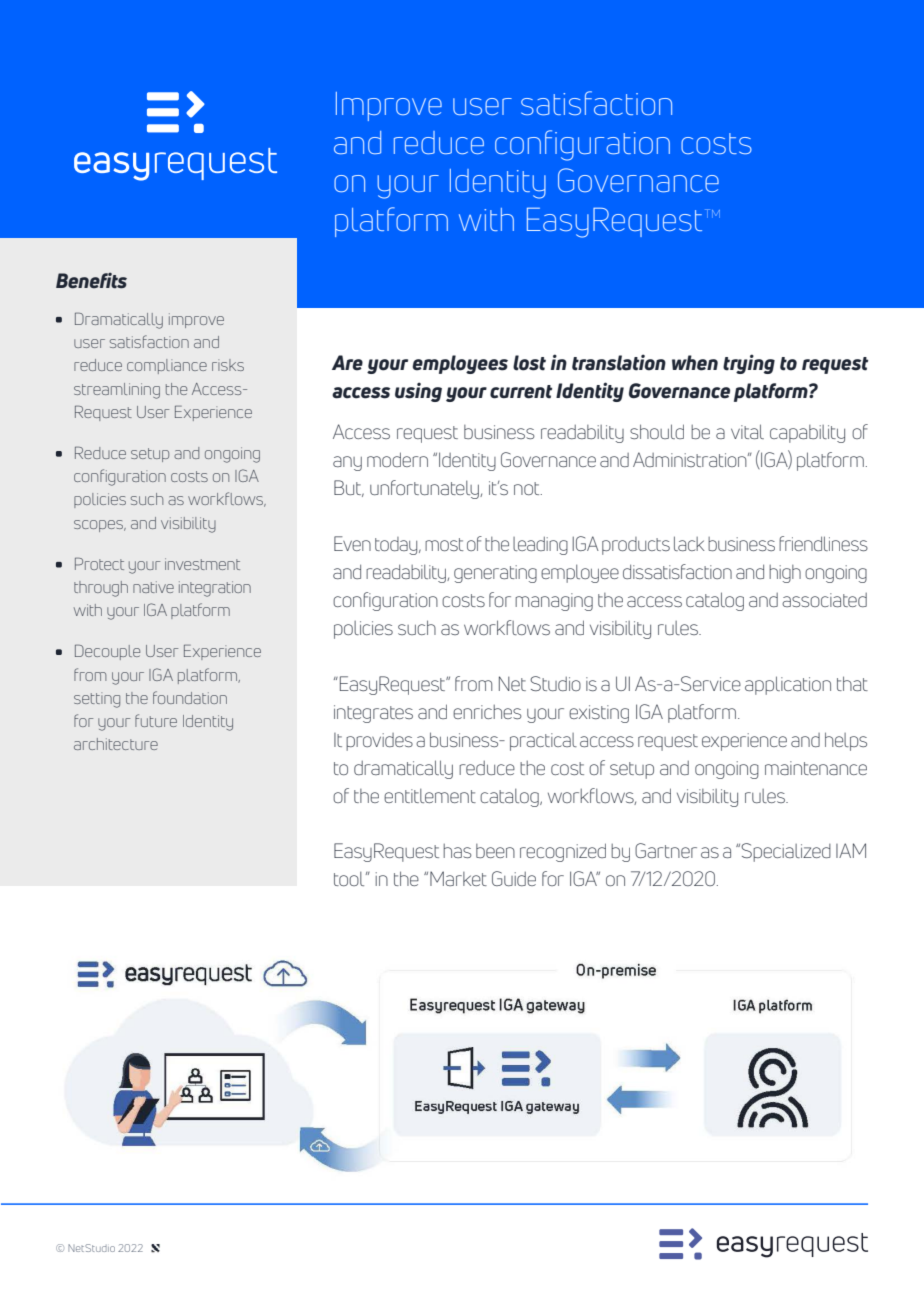 Image resolution: width=924 pixels, height=1308 pixels. What do you see at coordinates (749, 364) in the screenshot?
I see `trying` at bounding box center [749, 364].
